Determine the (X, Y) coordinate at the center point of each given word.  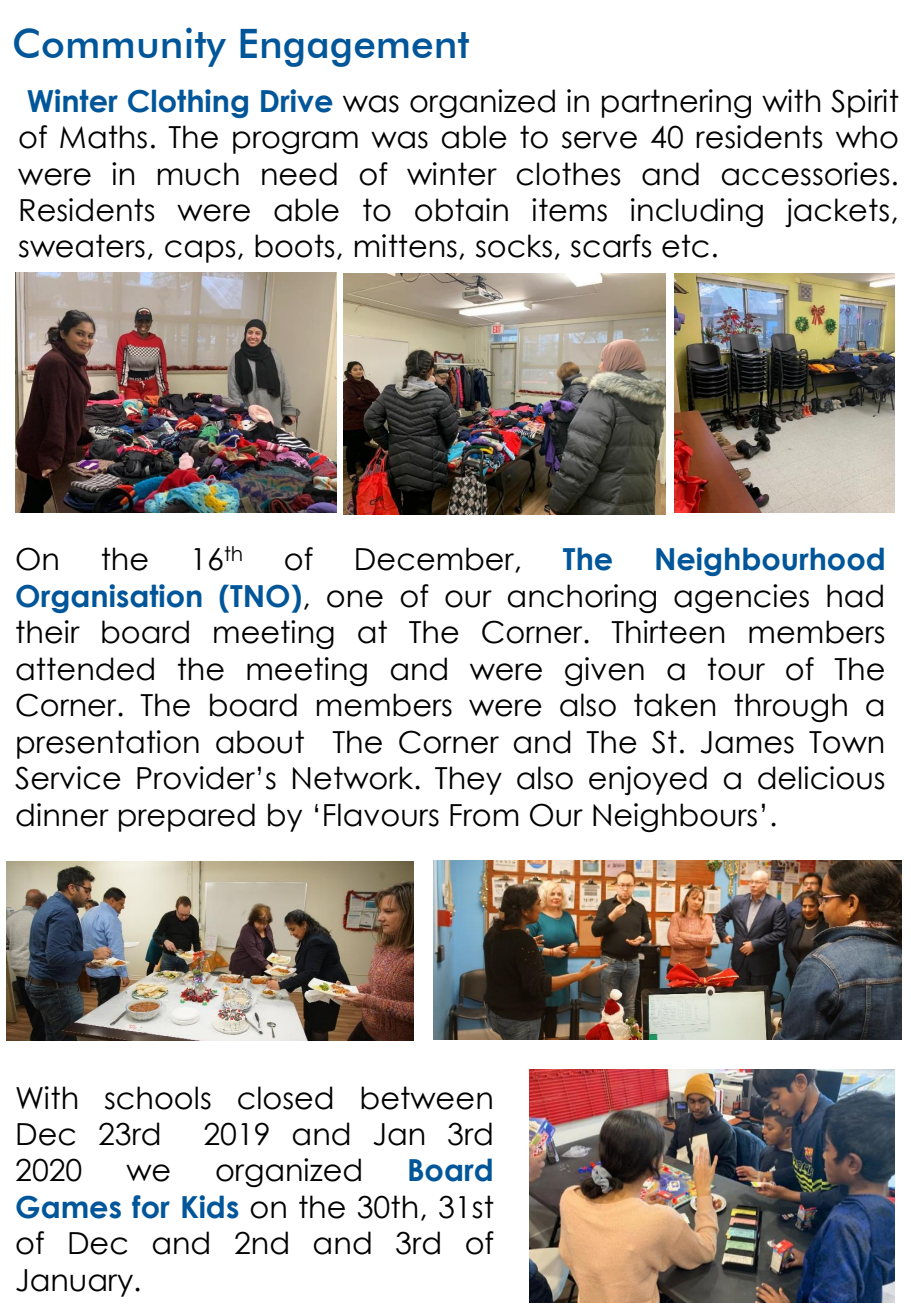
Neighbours (675, 817)
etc (685, 246)
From (484, 815)
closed (285, 1098)
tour (736, 669)
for (151, 1207)
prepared (187, 817)
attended (85, 669)
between (426, 1098)
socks (514, 246)
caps (200, 251)
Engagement (354, 48)
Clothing (188, 103)
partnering (676, 103)
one (355, 599)
